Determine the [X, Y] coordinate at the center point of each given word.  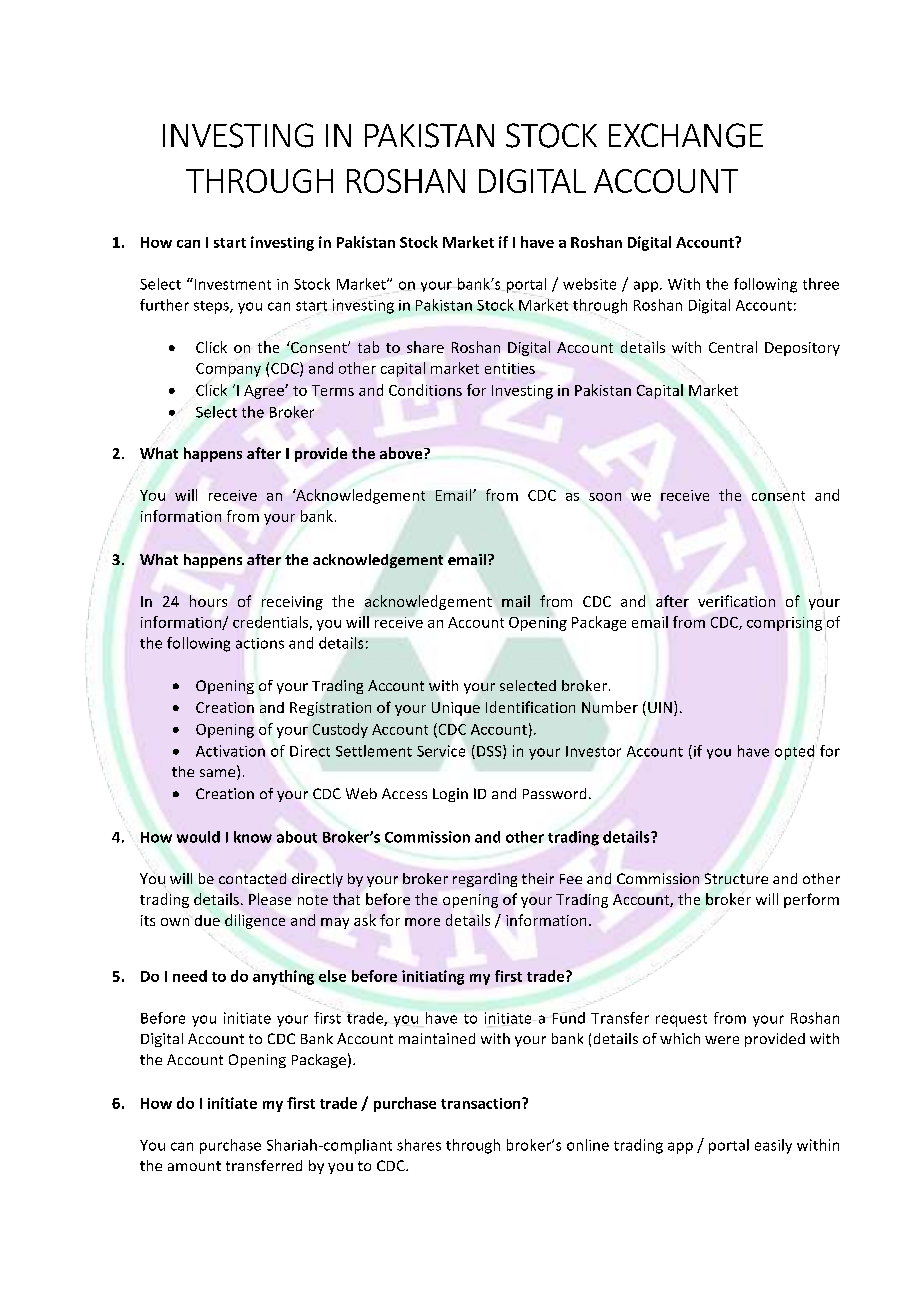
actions [260, 643]
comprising [784, 624]
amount [194, 1166]
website [589, 284]
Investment [231, 284]
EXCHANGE [686, 135]
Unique [456, 709]
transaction [482, 1103]
